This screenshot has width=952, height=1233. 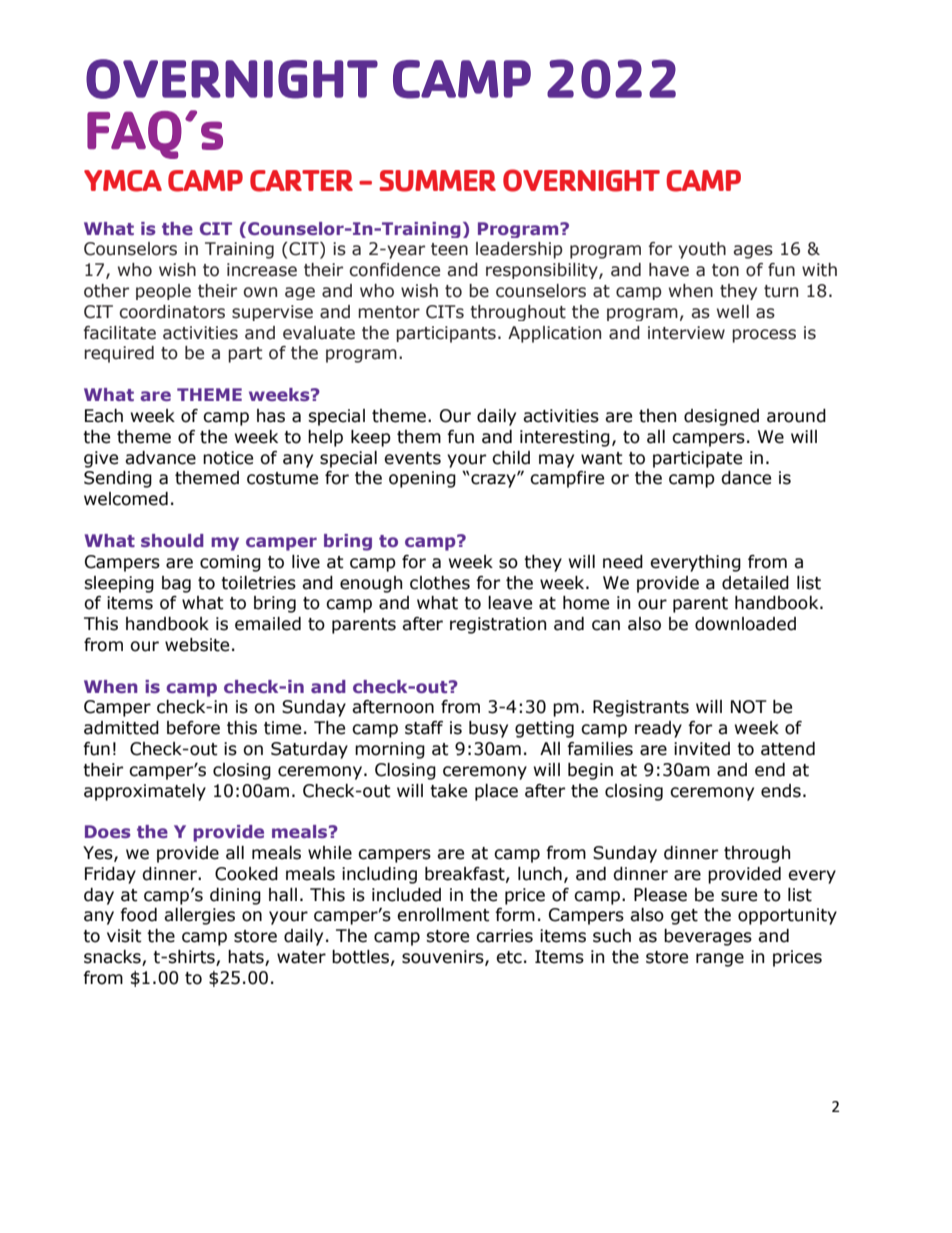 I want to click on before, so click(x=193, y=728).
